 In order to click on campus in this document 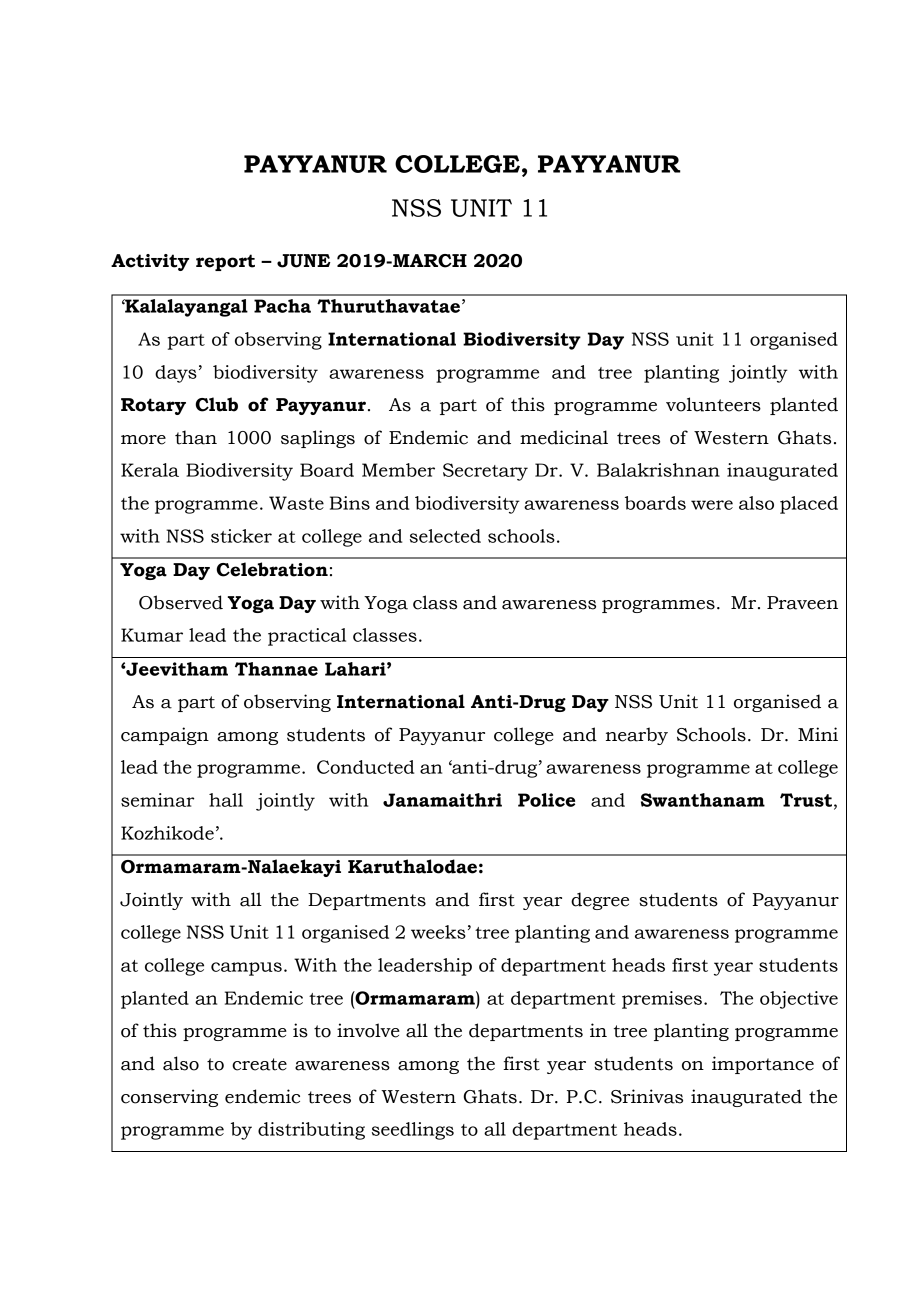, I will do `click(246, 969)`.
